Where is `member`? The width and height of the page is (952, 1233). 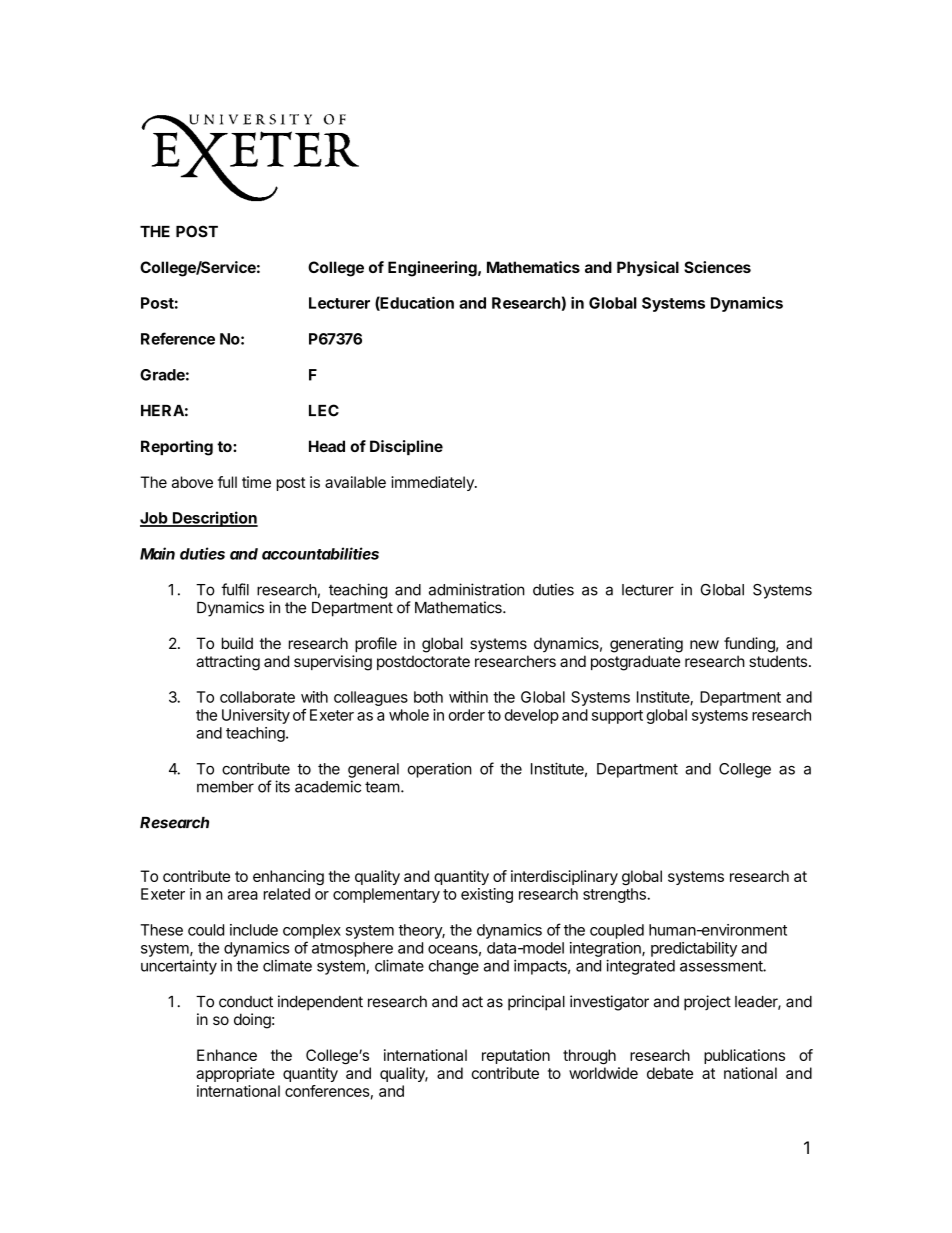
member is located at coordinates (225, 787).
